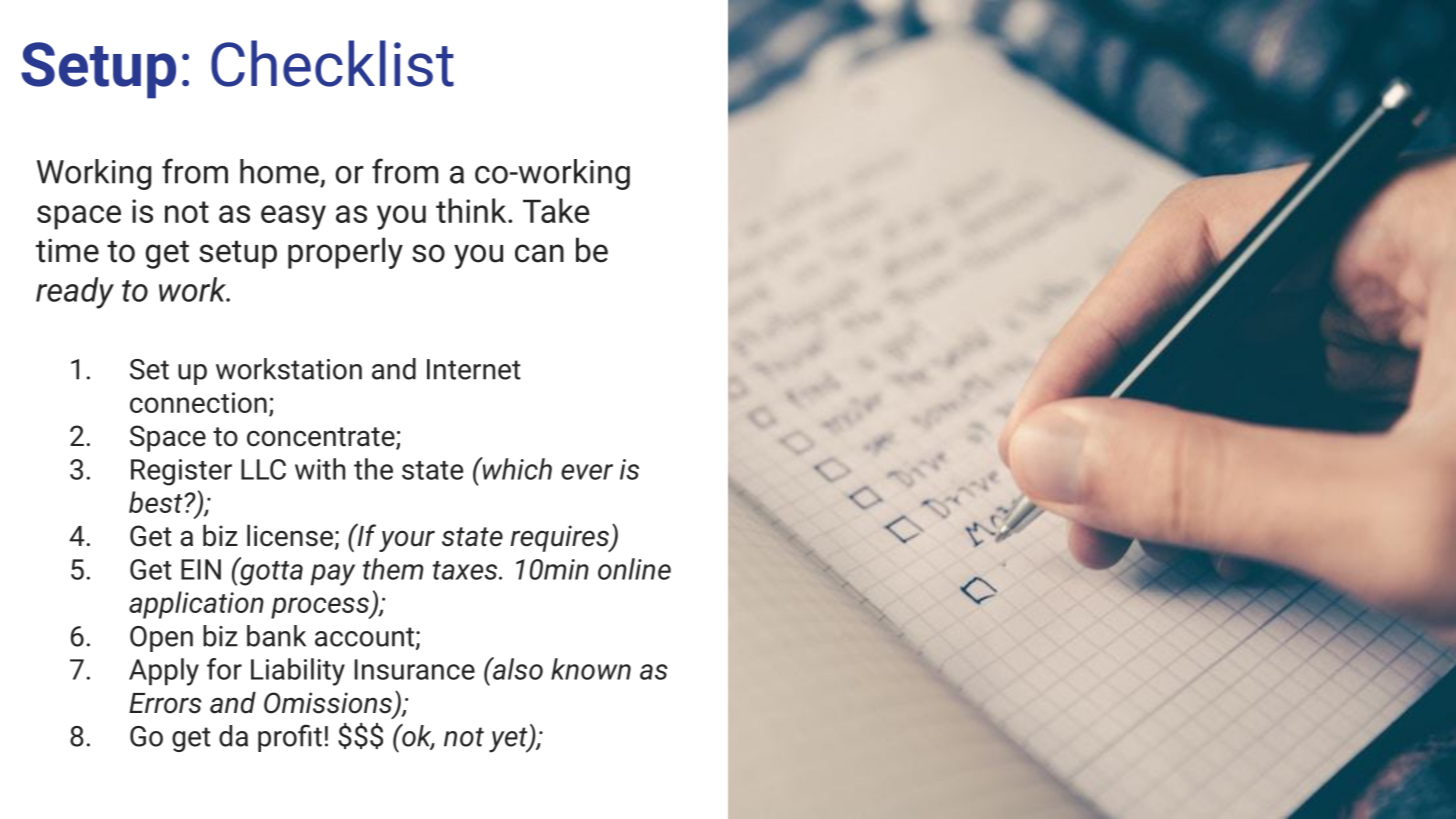 This image has width=1456, height=819. What do you see at coordinates (556, 210) in the image?
I see `Take` at bounding box center [556, 210].
